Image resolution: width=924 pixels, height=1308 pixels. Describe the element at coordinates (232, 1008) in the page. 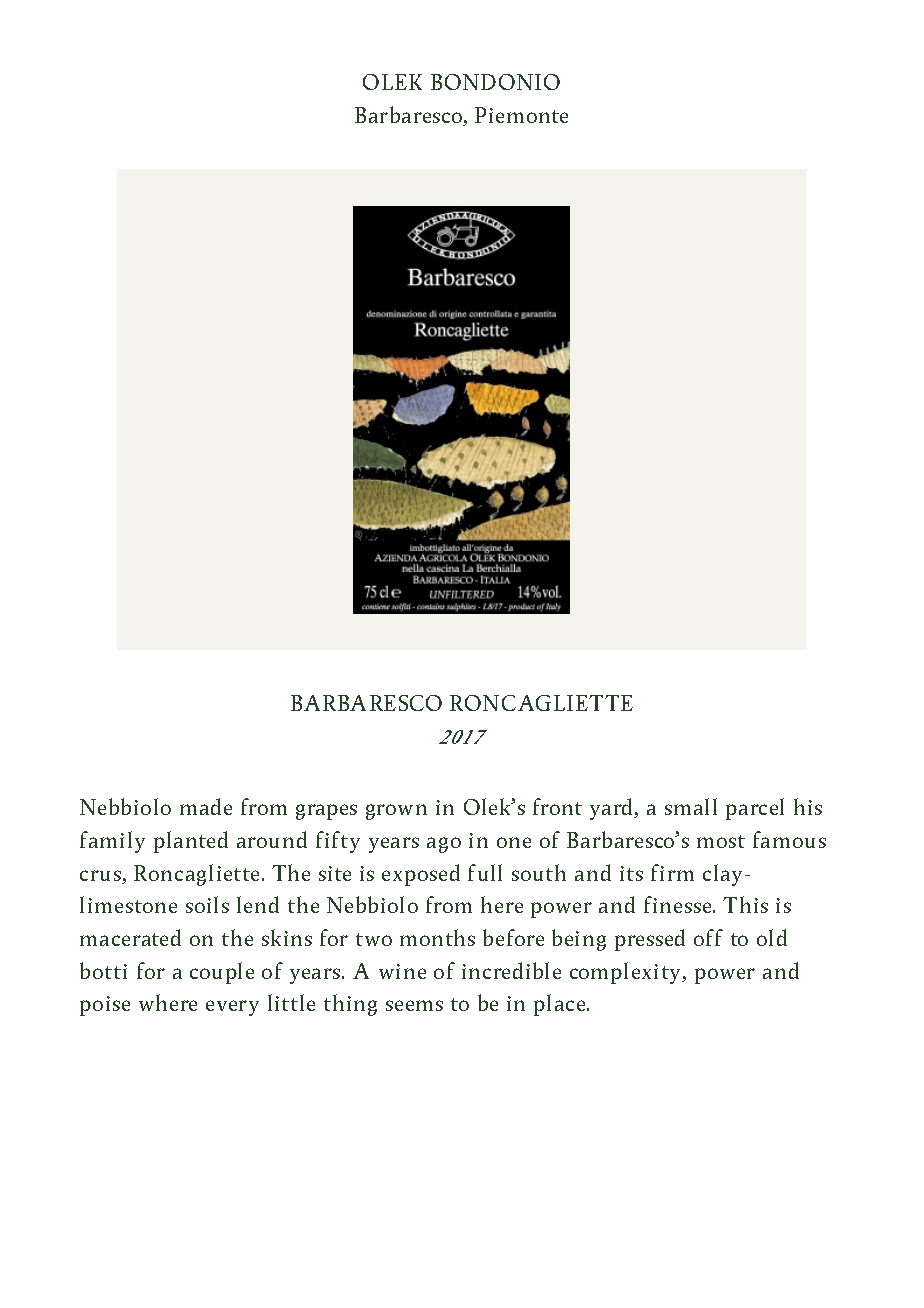

I see `every` at that location.
